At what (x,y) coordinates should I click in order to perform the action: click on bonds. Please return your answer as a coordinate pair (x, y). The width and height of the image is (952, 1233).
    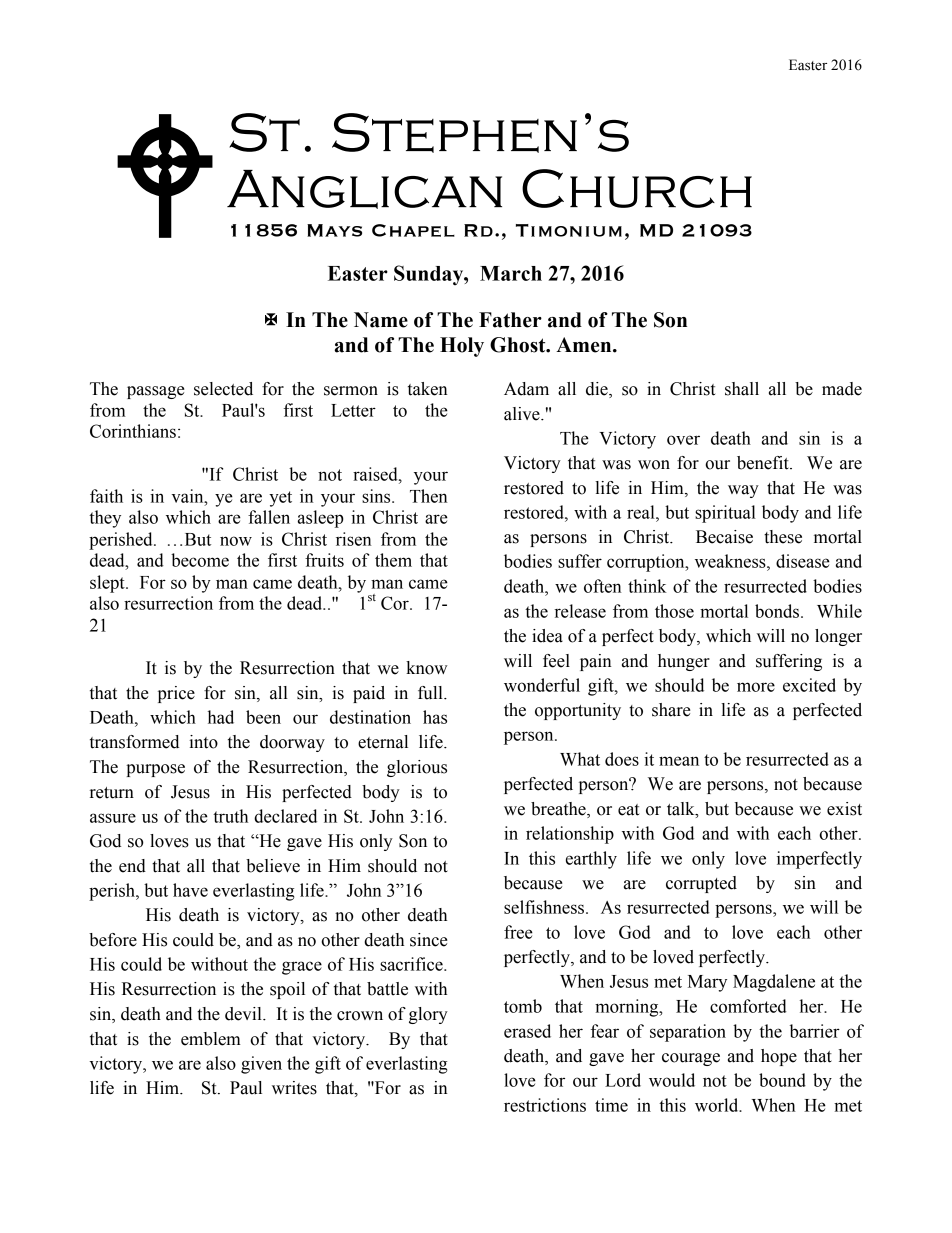
    Looking at the image, I should click on (778, 611).
